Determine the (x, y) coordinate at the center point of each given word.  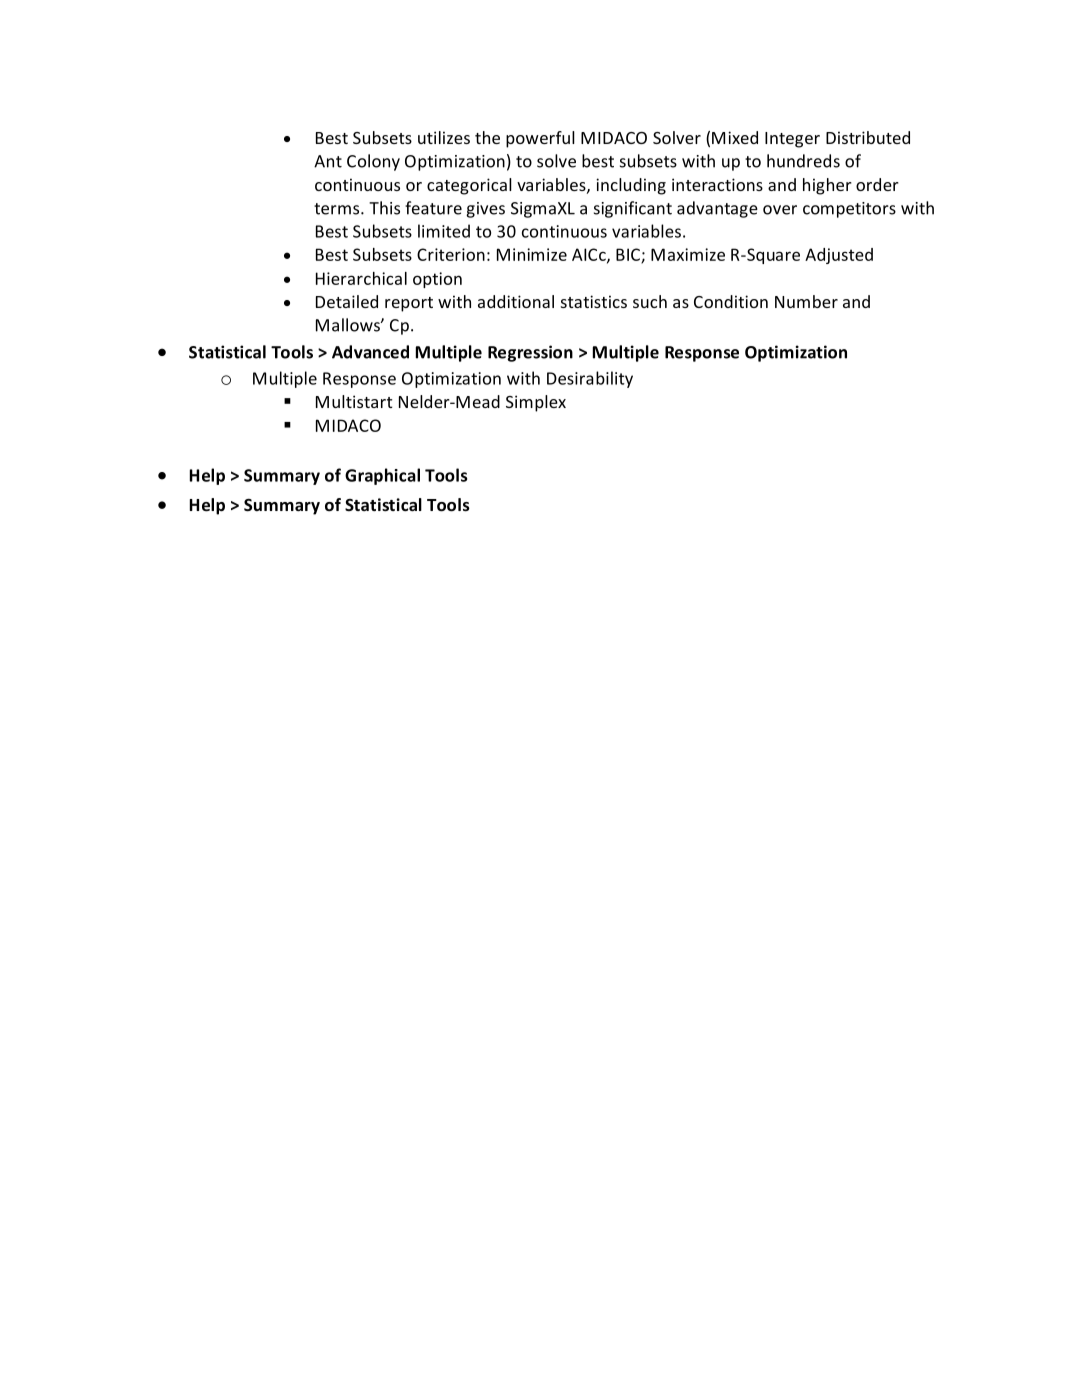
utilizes (444, 137)
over (780, 210)
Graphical (382, 476)
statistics (594, 301)
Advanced (370, 352)
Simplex (536, 403)
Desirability (590, 379)
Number (806, 301)
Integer (792, 140)
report (409, 304)
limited (444, 231)
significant (633, 209)
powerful (540, 139)
